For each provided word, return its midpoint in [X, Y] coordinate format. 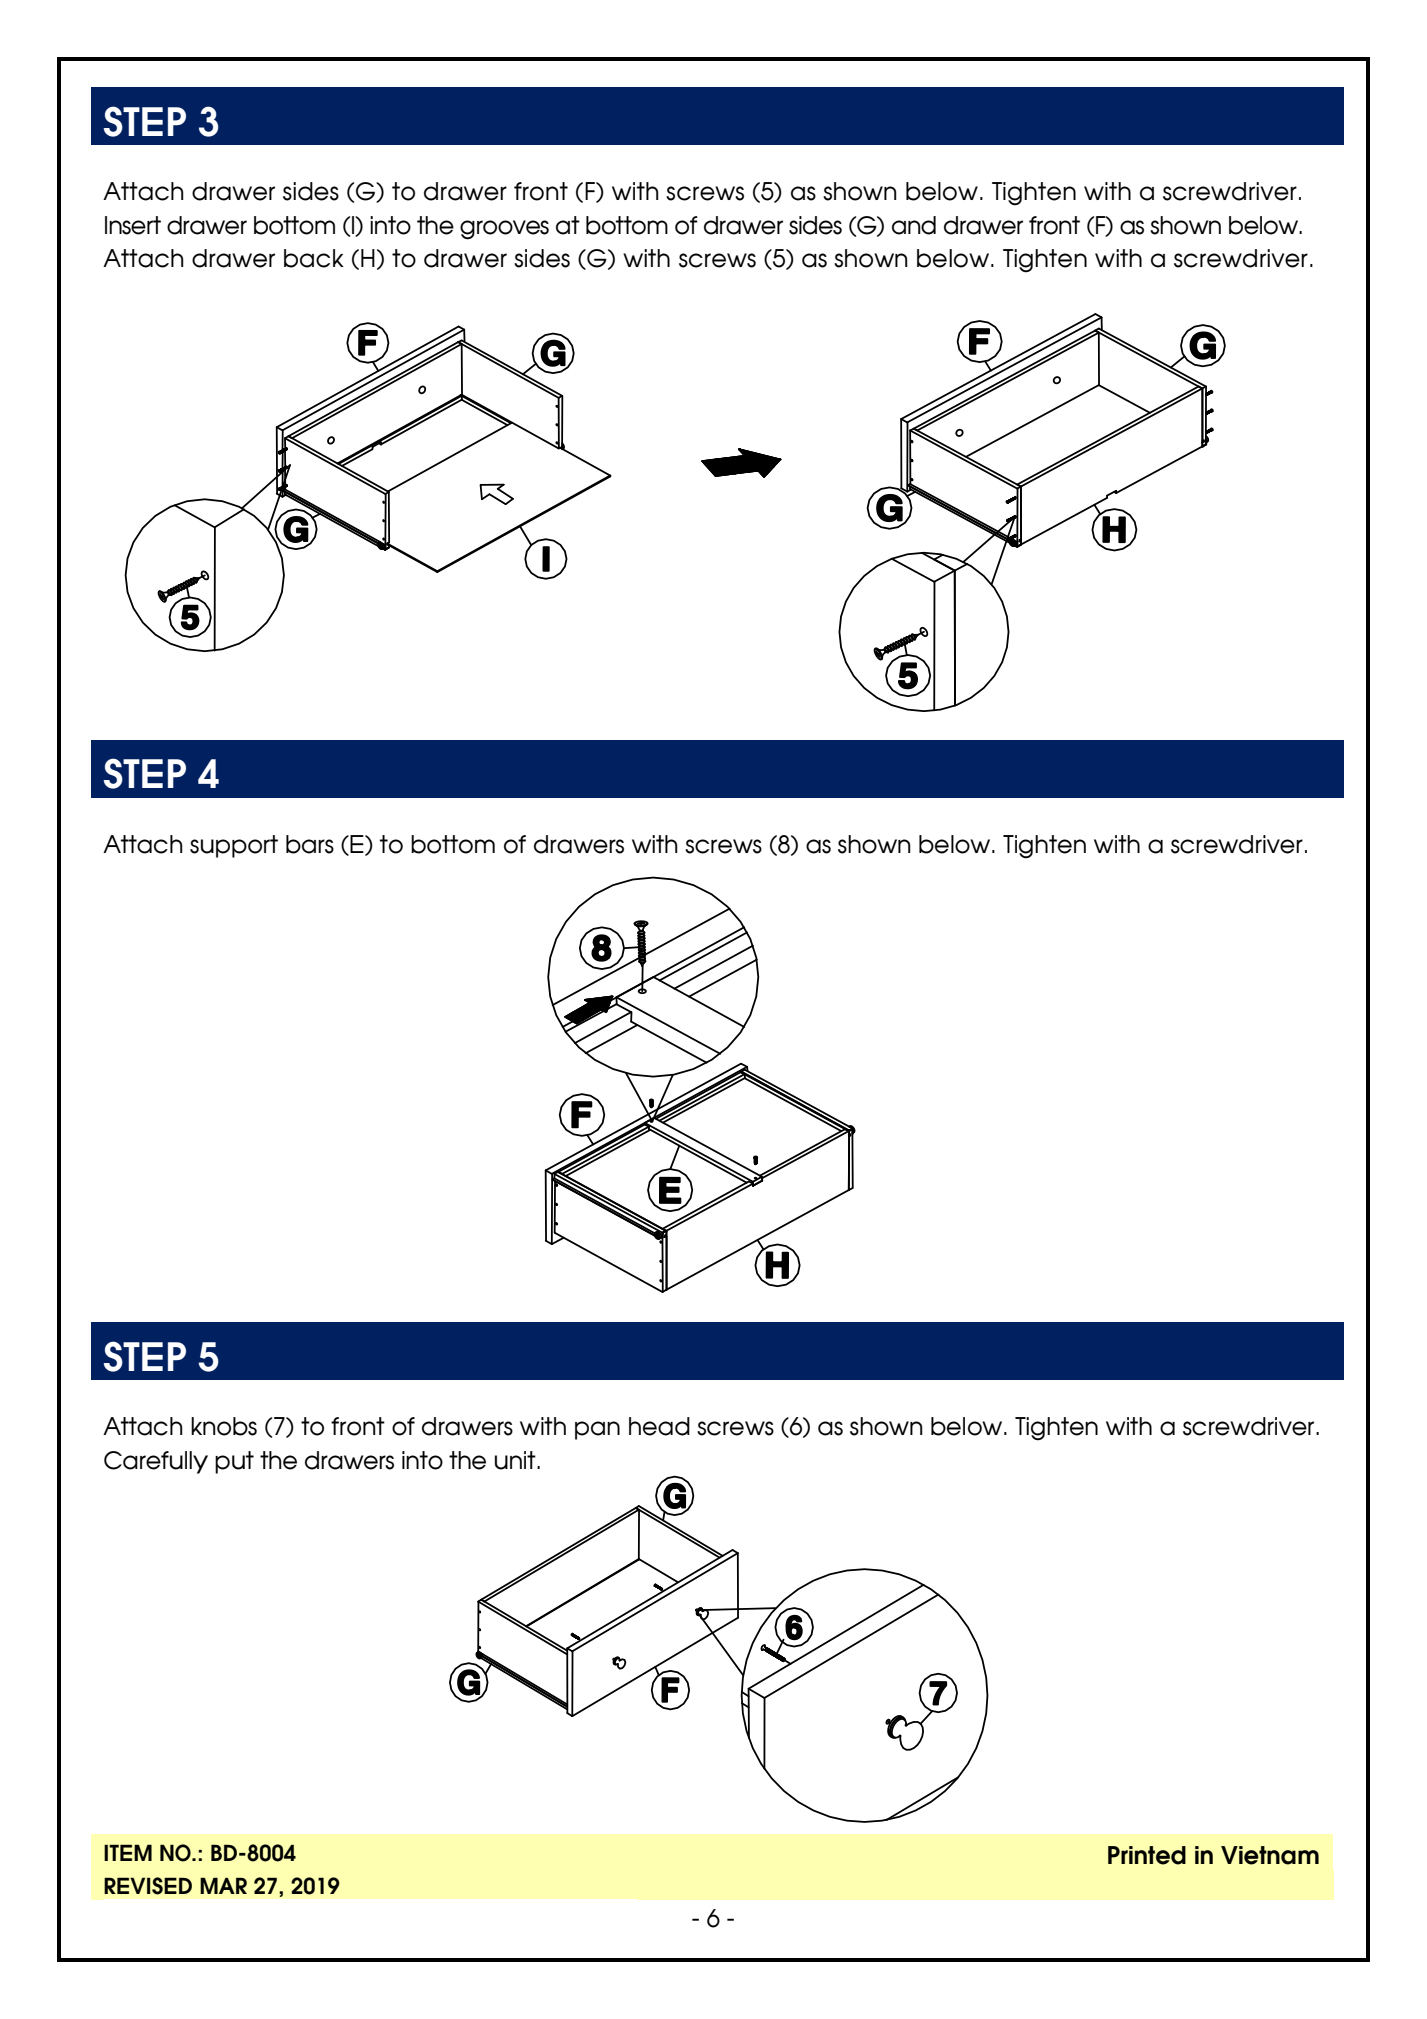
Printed [1147, 1855]
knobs [224, 1426]
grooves [504, 230]
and [914, 225]
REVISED [148, 1886]
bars [310, 844]
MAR [223, 1885]
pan [597, 1430]
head [659, 1426]
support [234, 846]
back [314, 258]
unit [516, 1460]
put [234, 1462]
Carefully [156, 1462]
